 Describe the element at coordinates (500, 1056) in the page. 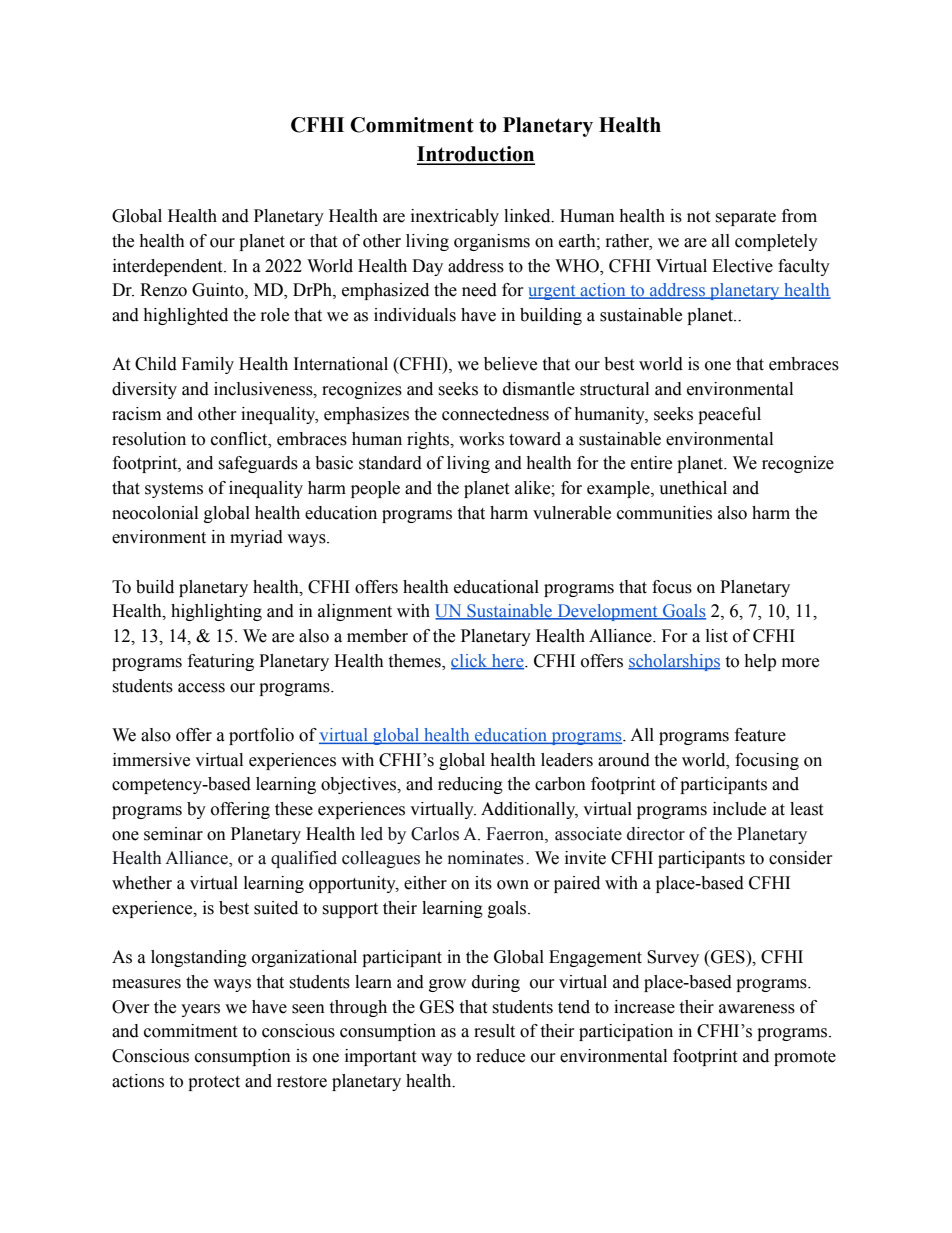

I see `reduce` at that location.
